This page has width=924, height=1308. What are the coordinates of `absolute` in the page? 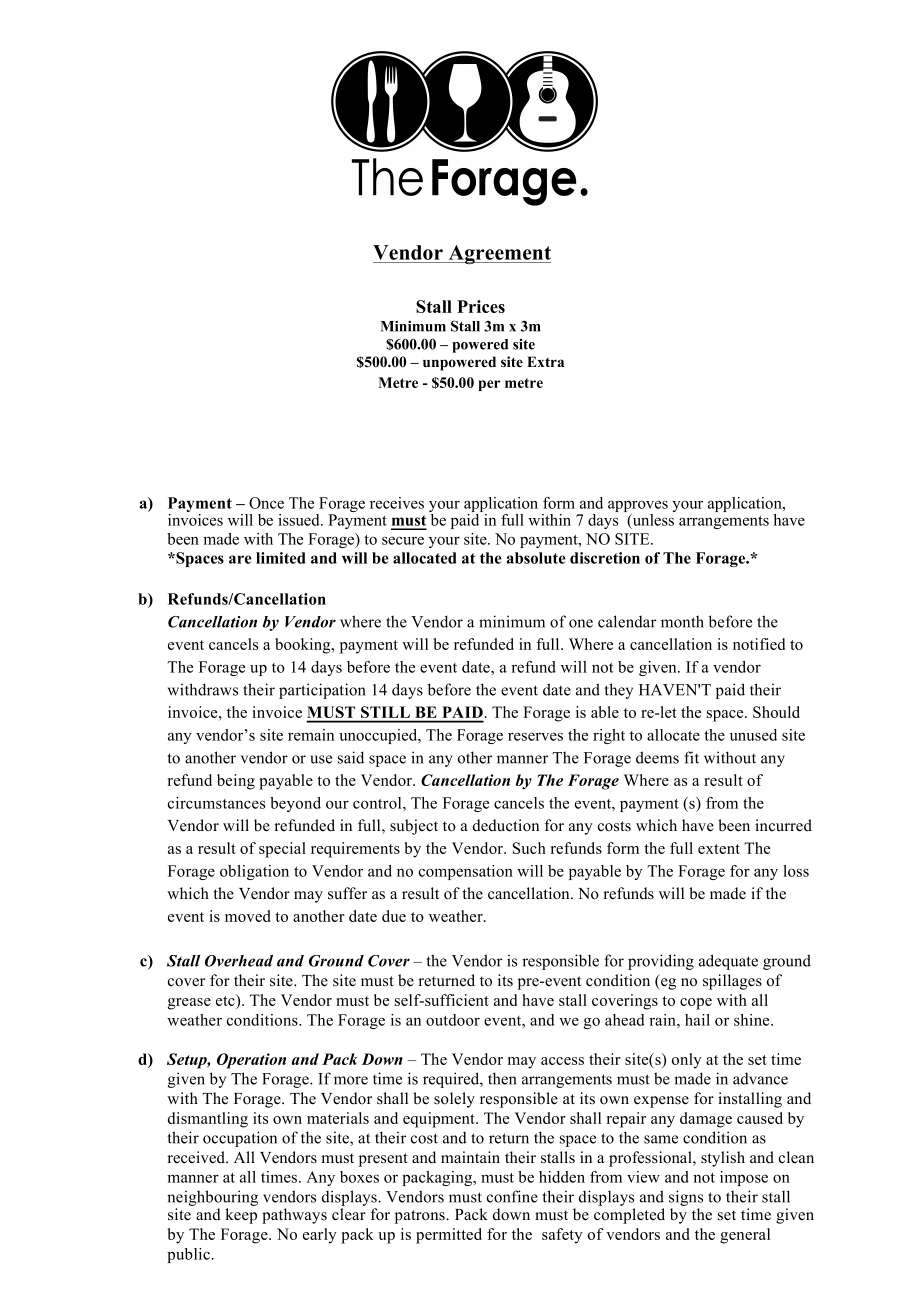 It's located at (536, 558).
